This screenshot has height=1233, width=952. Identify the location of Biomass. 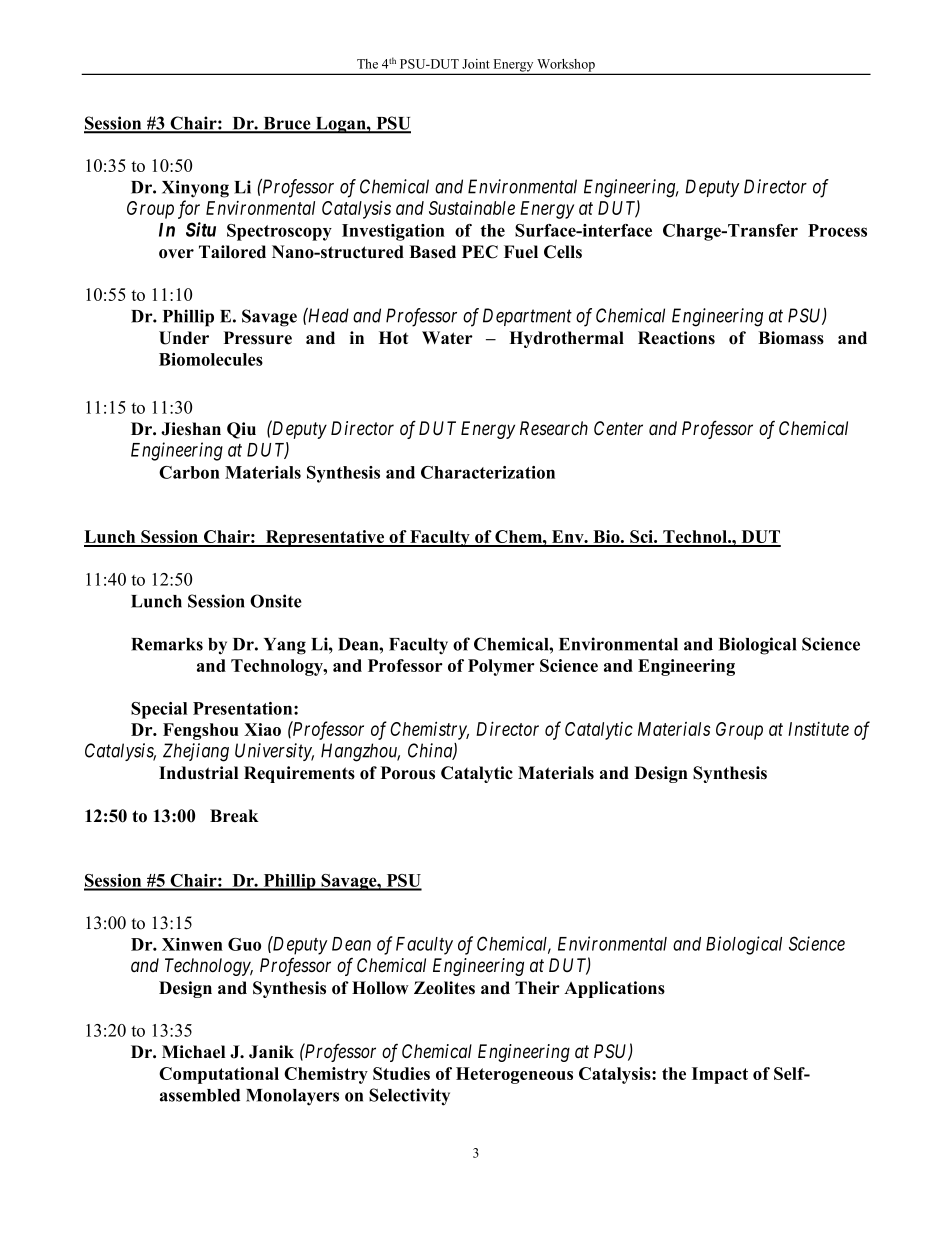
(791, 338).
